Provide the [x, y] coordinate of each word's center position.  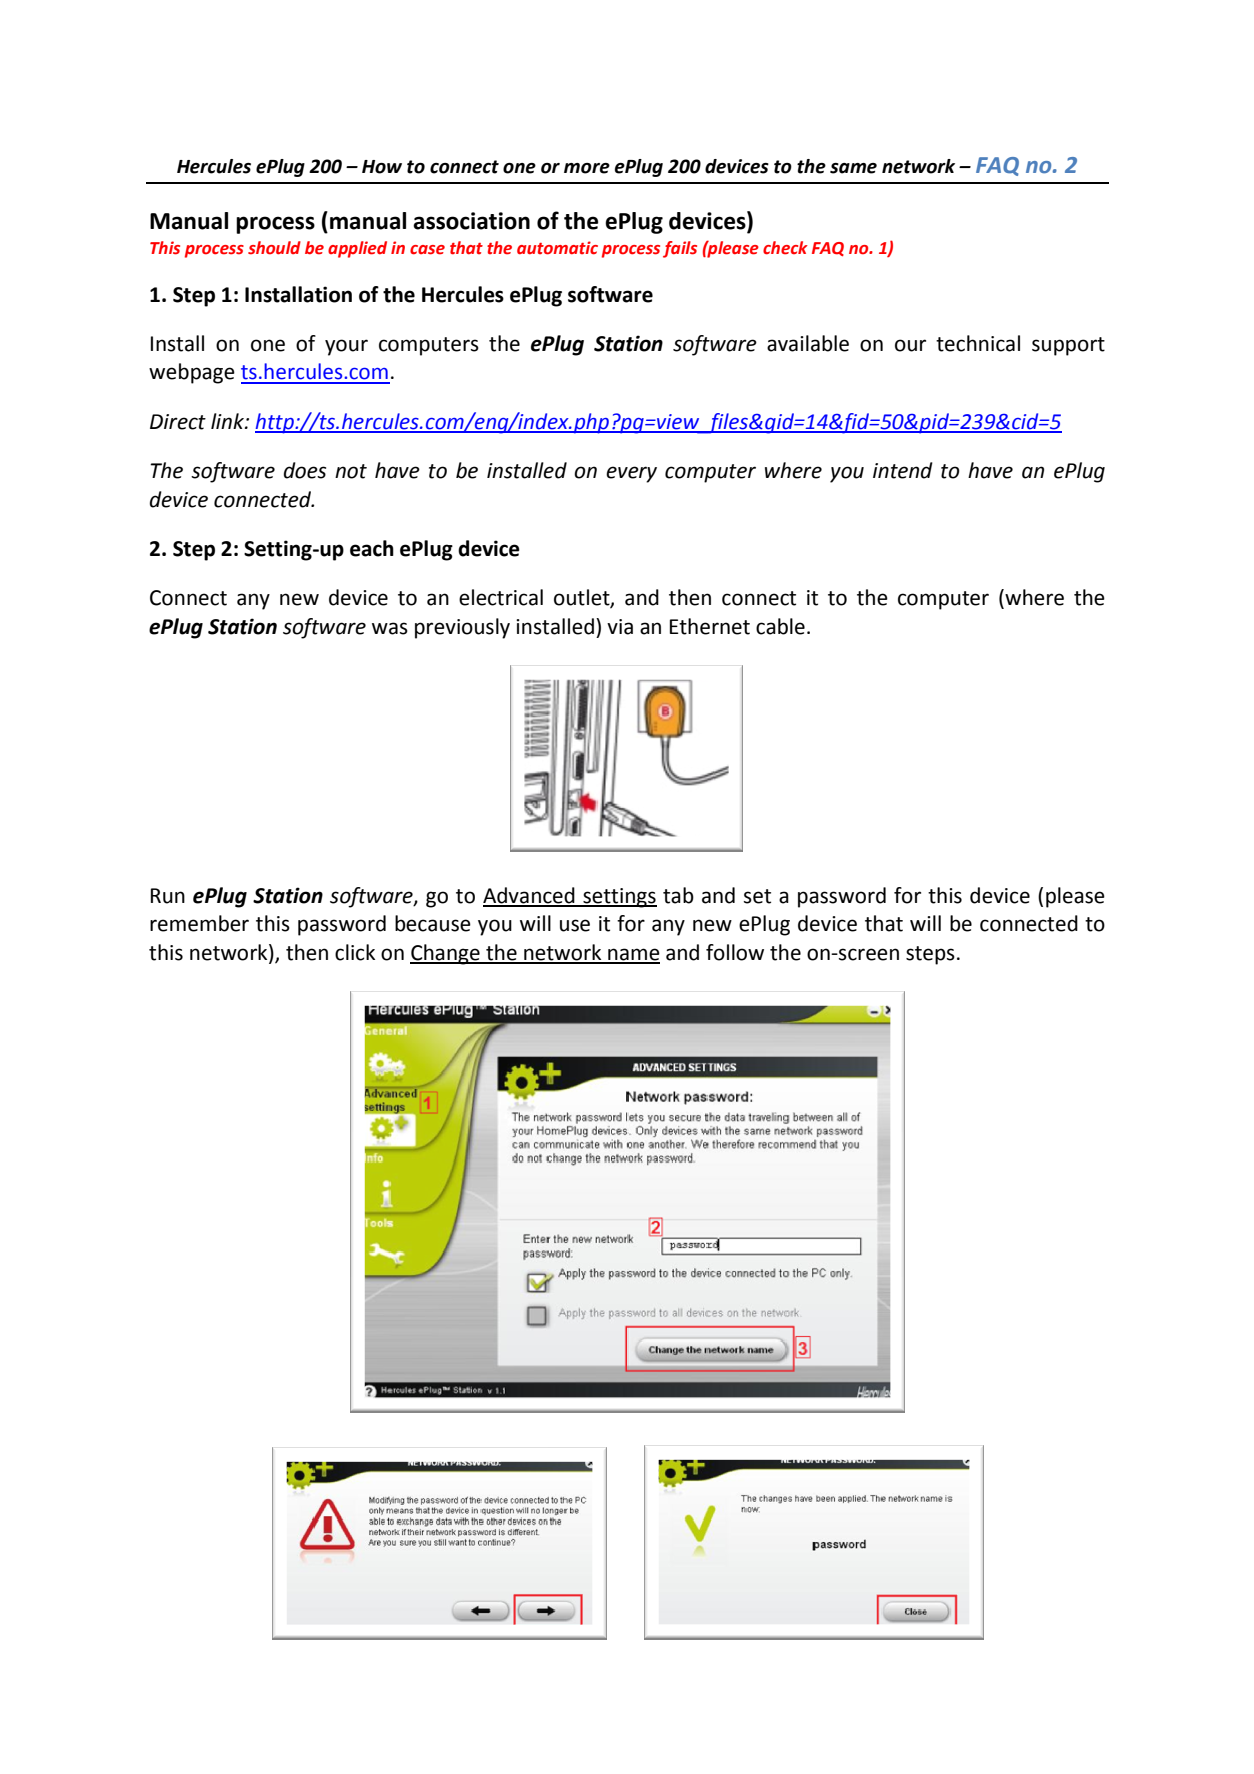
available [808, 343]
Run [168, 896]
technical [978, 343]
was [390, 628]
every [631, 474]
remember [199, 923]
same [853, 168]
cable [780, 626]
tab [678, 895]
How [382, 167]
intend [903, 470]
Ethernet [710, 626]
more [587, 168]
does [305, 470]
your [346, 347]
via [620, 627]
